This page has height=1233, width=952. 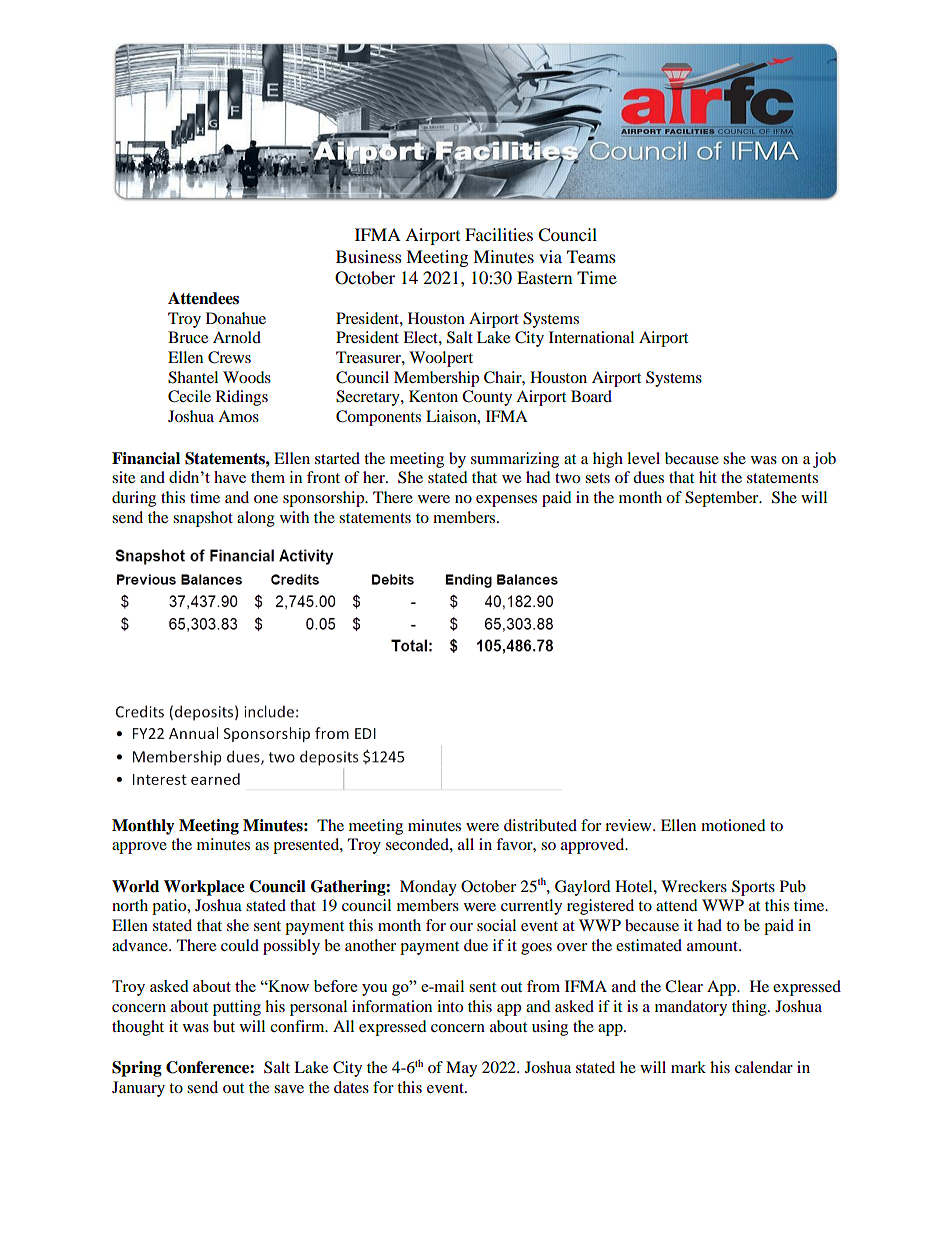 What do you see at coordinates (733, 825) in the page?
I see `motioned` at bounding box center [733, 825].
